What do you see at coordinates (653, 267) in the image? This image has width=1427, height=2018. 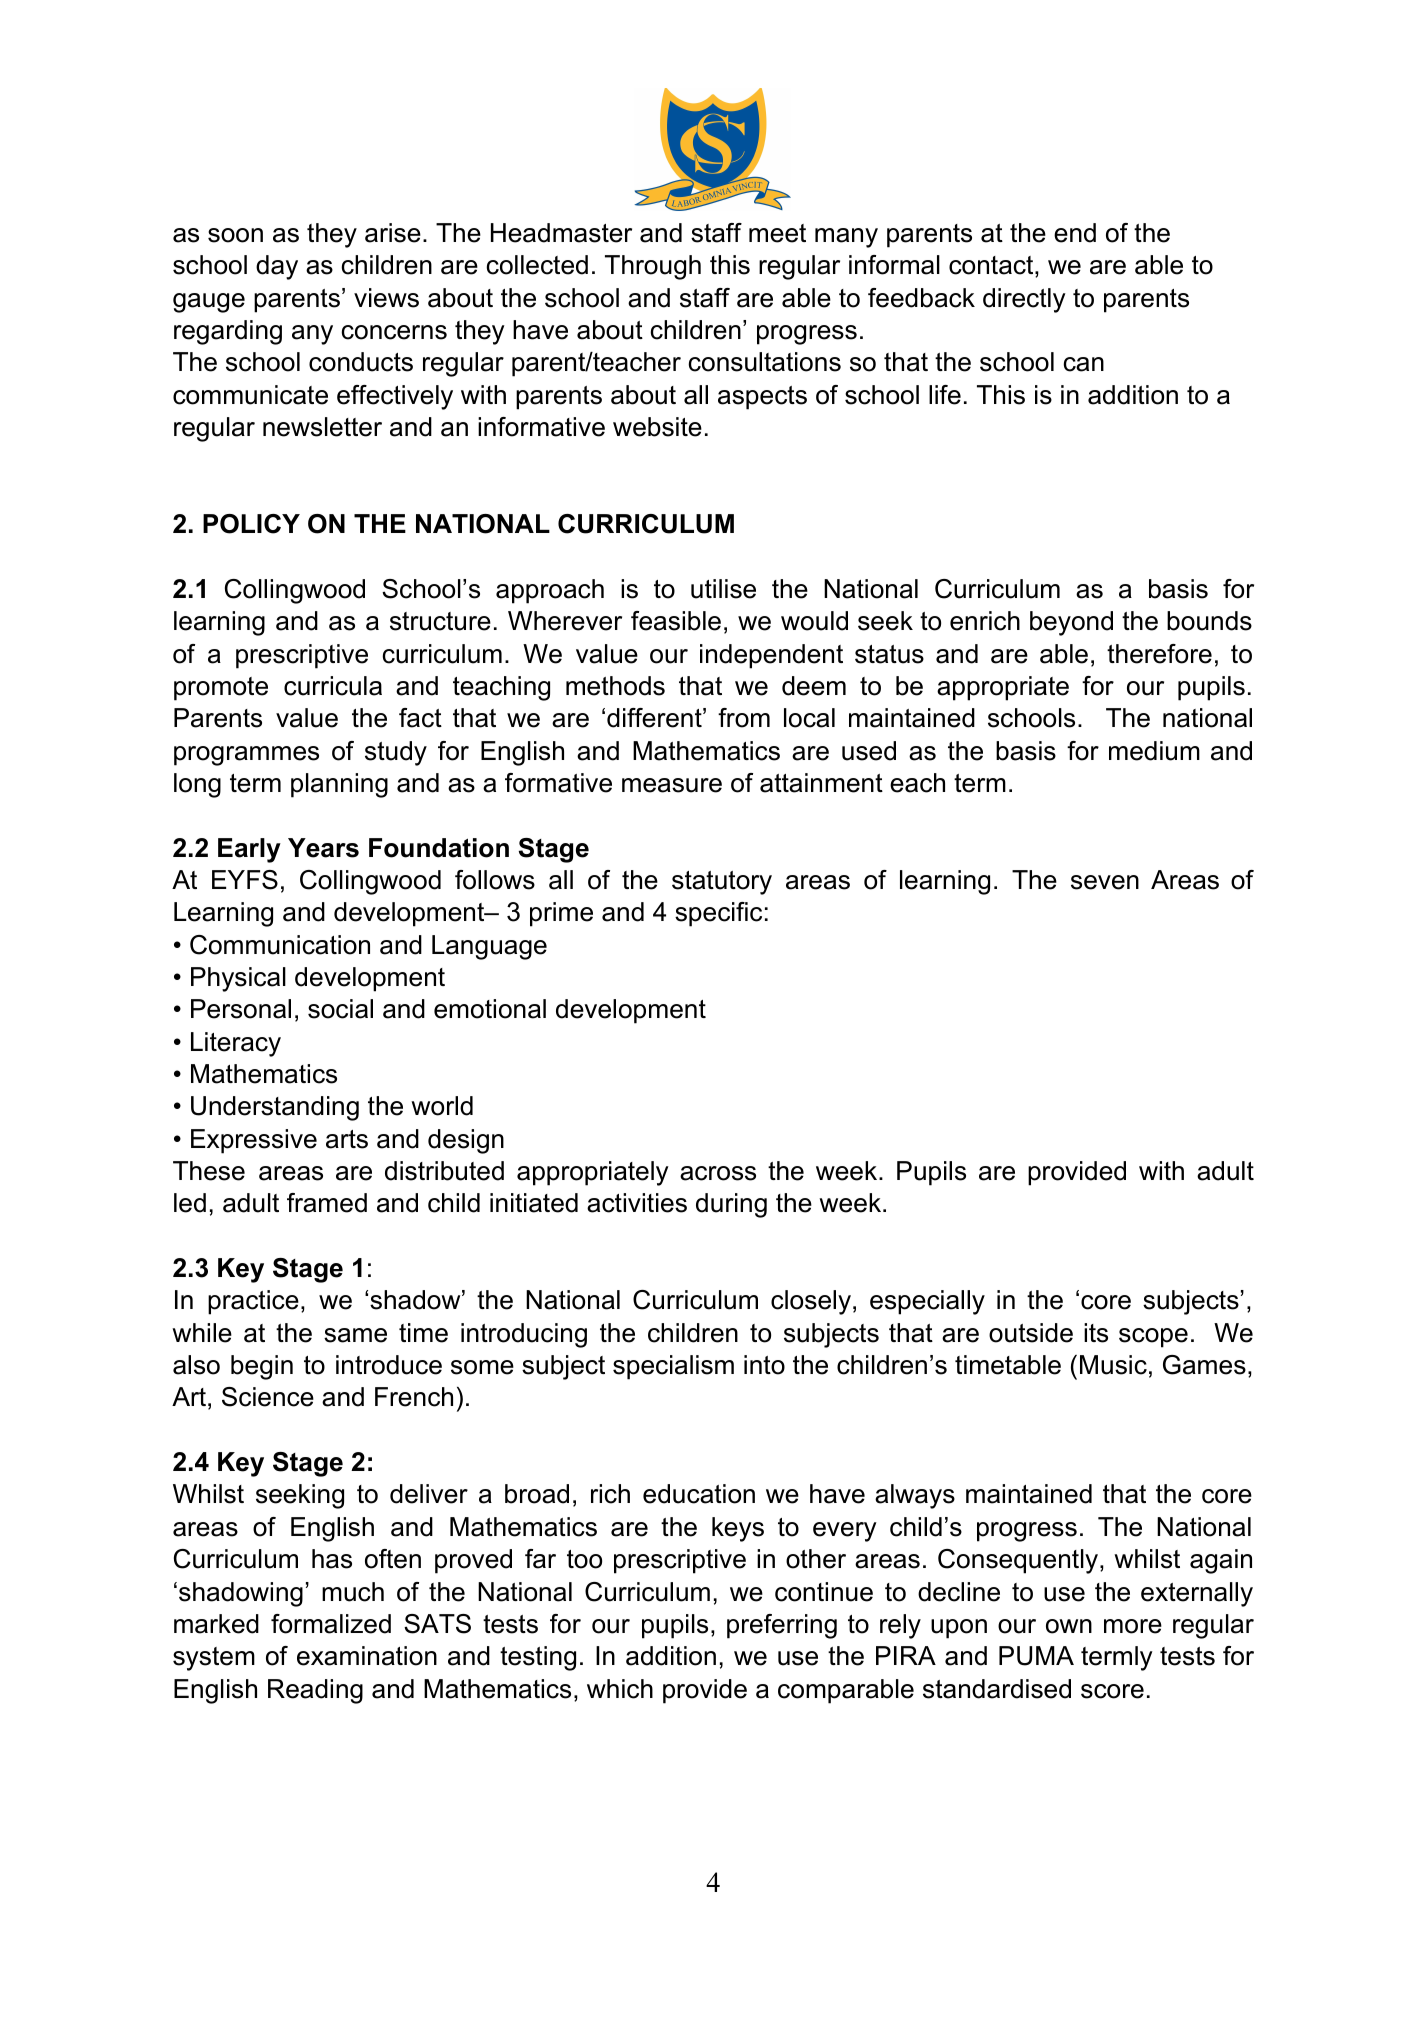 I see `Through` at bounding box center [653, 267].
